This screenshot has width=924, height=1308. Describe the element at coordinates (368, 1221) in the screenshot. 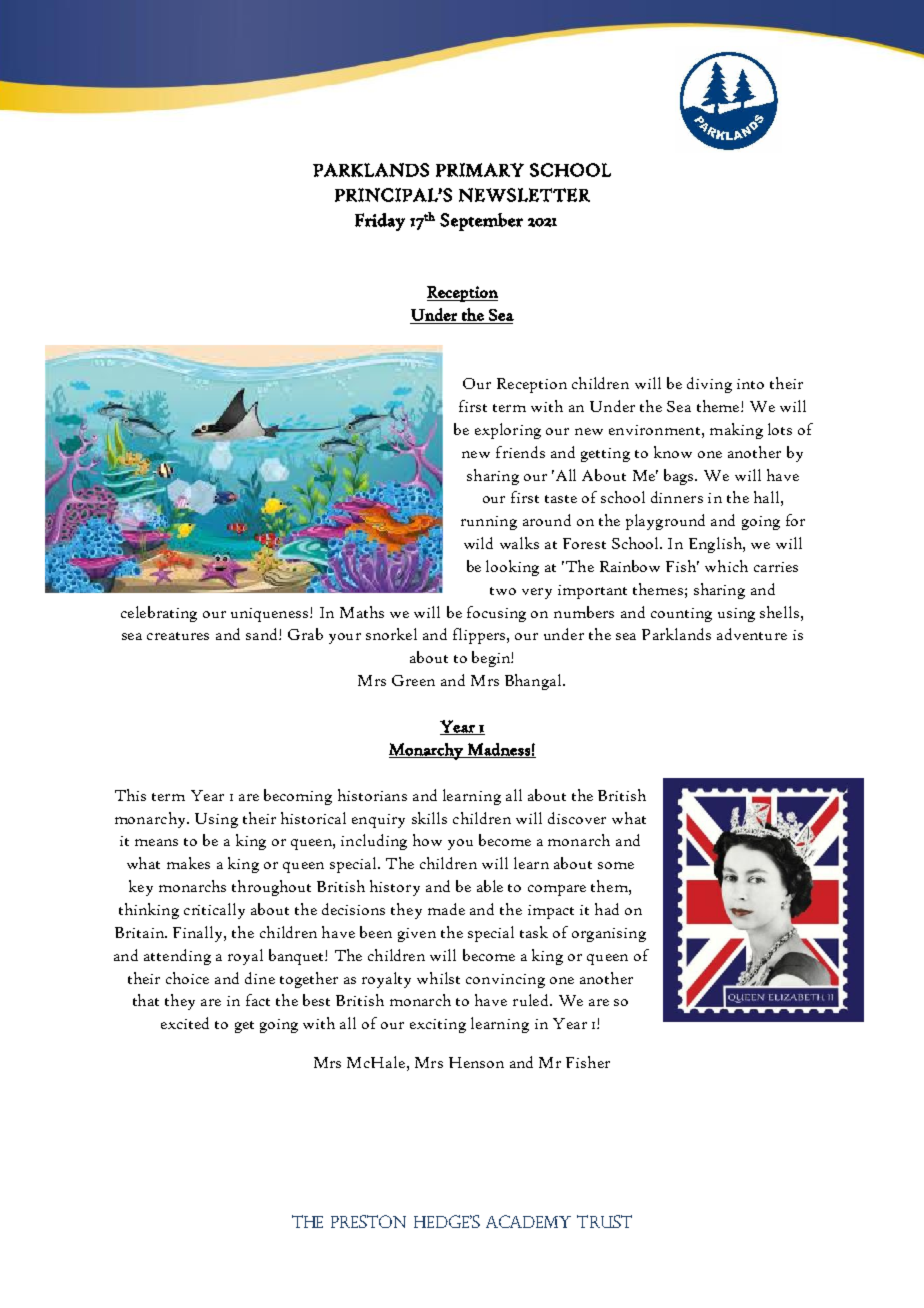

I see `PRESTON` at that location.
